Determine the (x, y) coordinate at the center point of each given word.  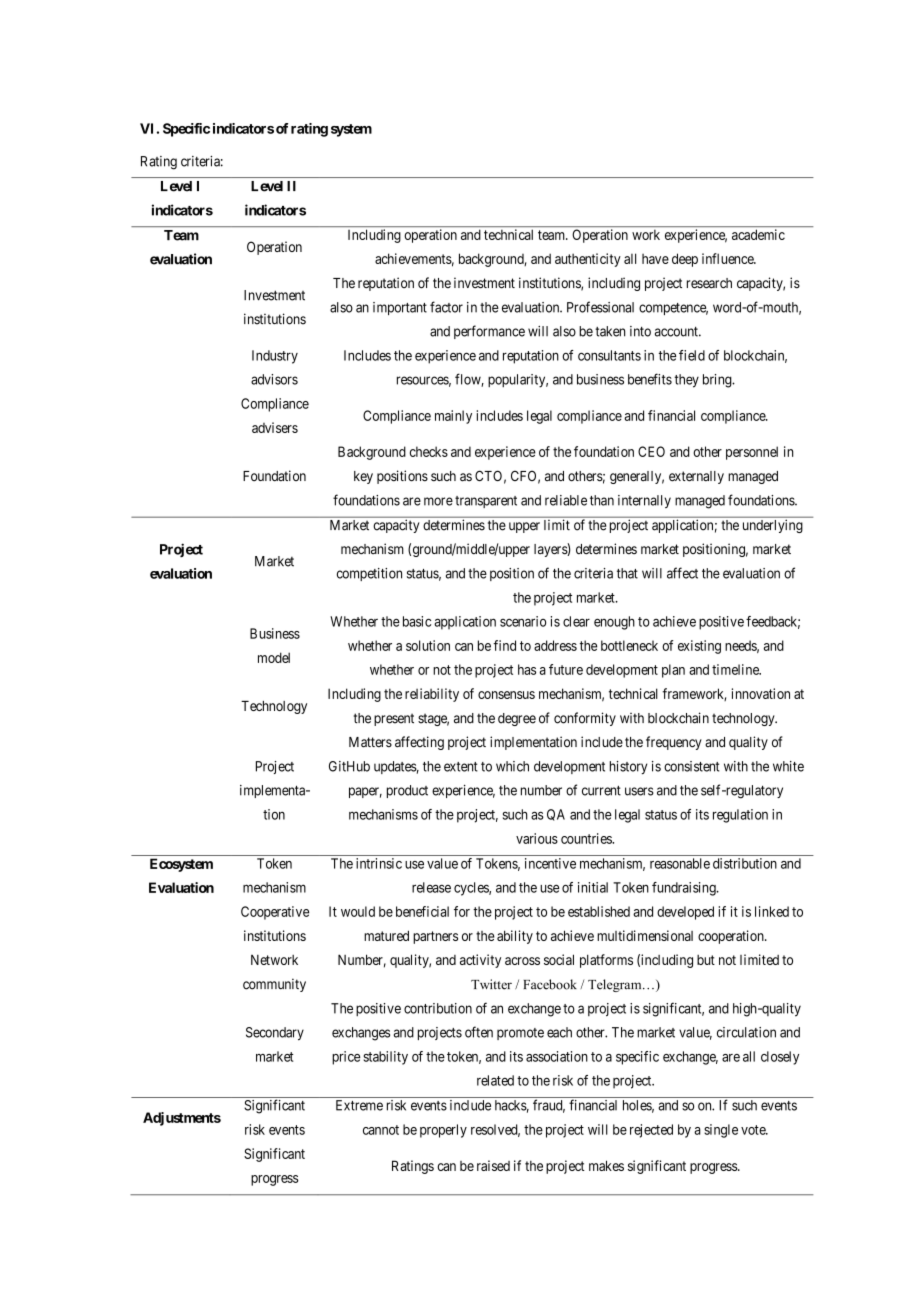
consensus (506, 695)
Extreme (359, 1105)
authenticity (588, 260)
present (394, 719)
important (400, 308)
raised (493, 1165)
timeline (736, 669)
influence (728, 258)
